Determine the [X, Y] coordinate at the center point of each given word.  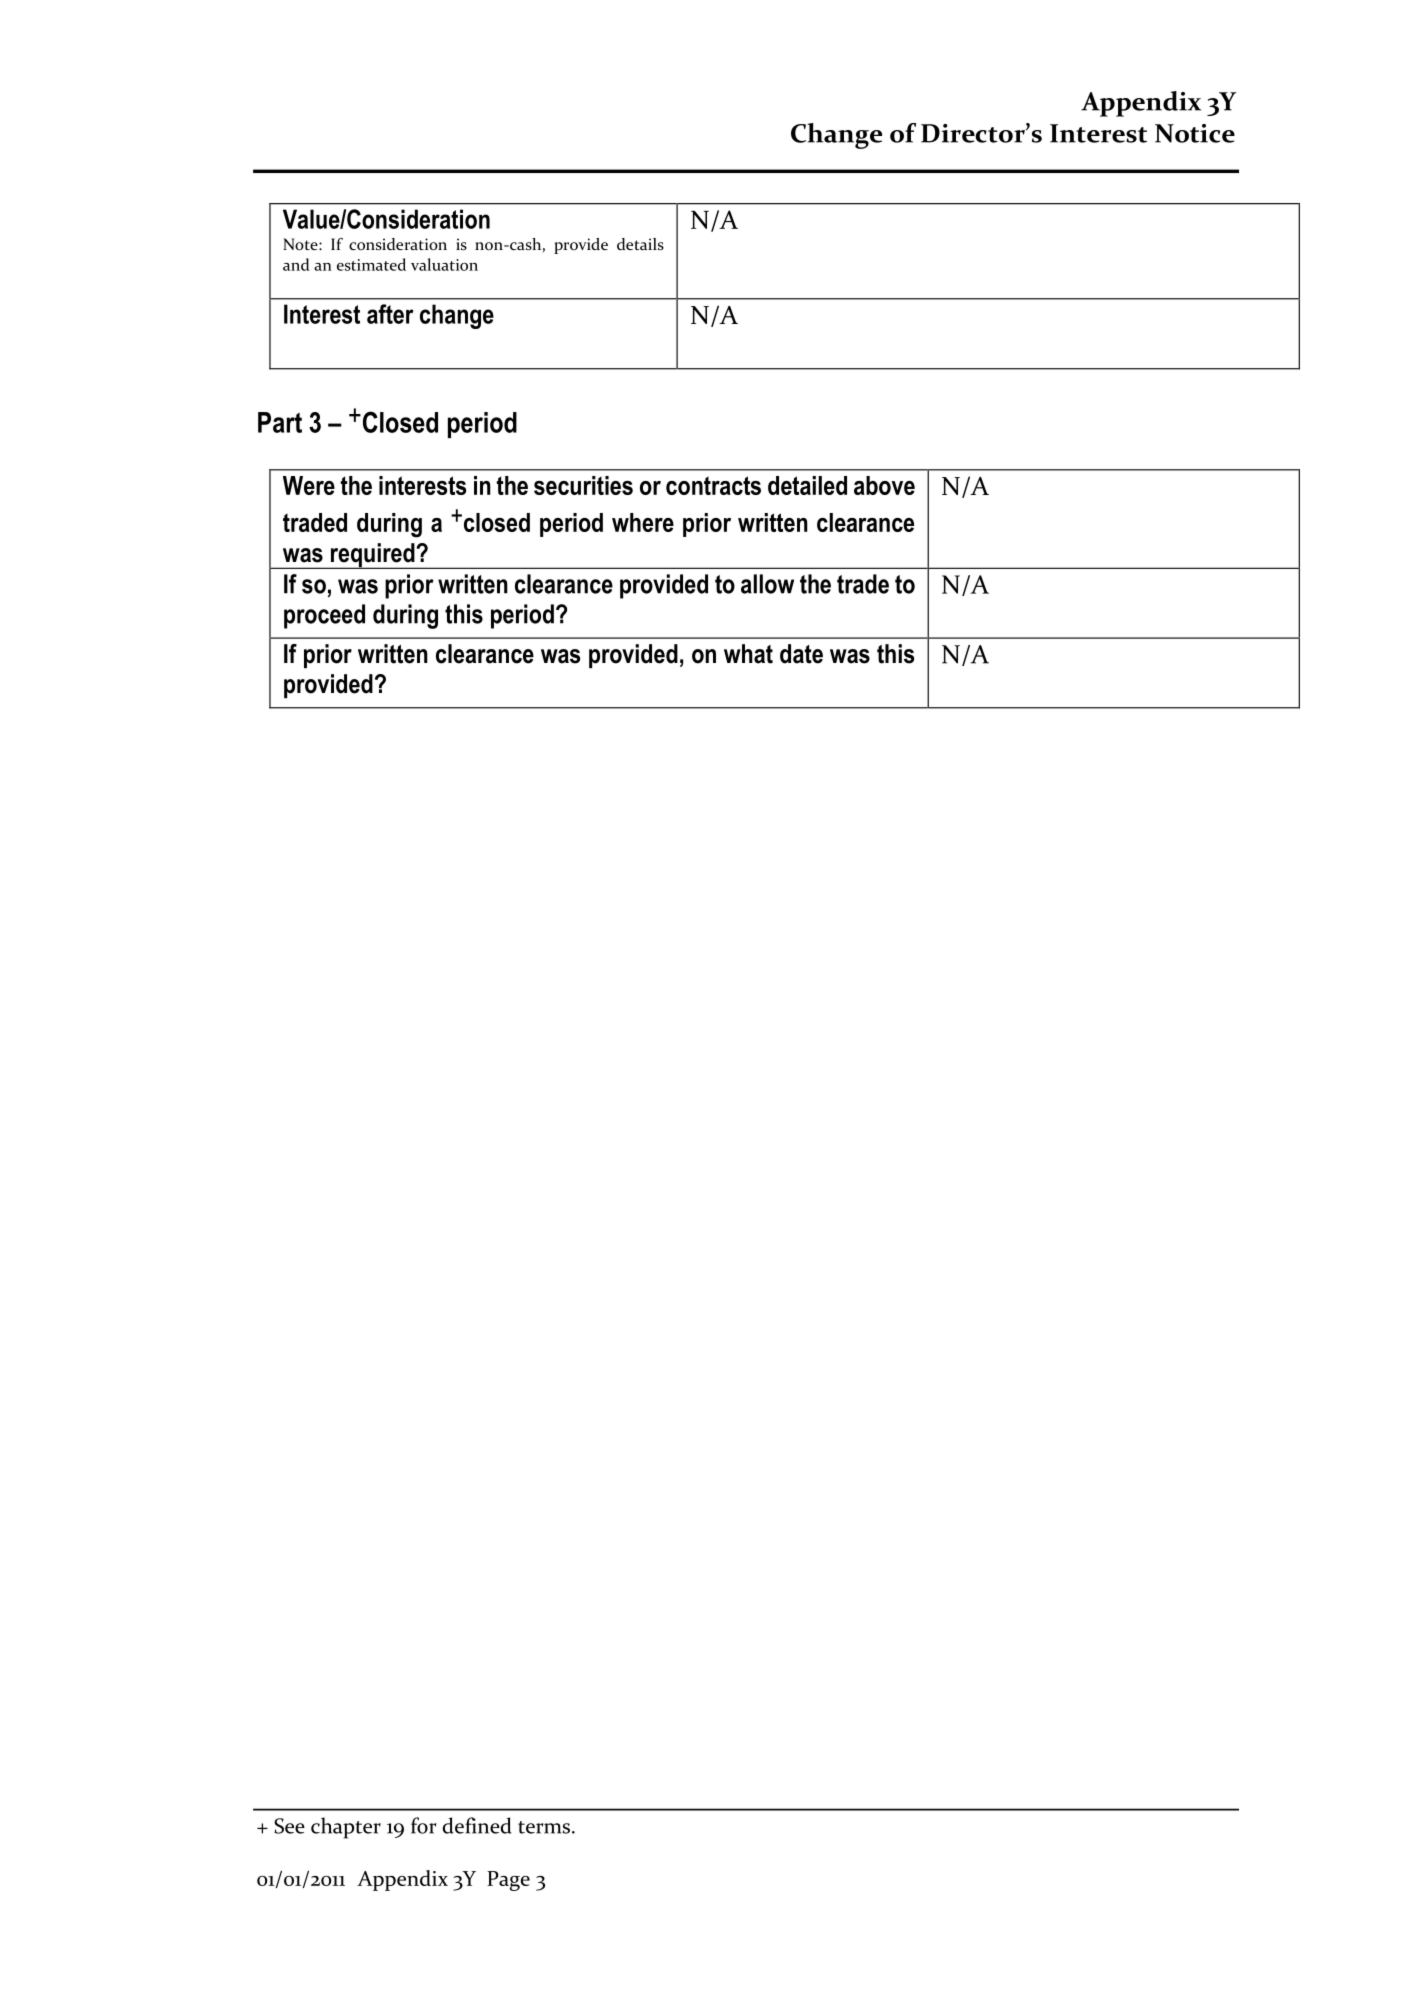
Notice [1195, 133]
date [801, 654]
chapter [346, 1828]
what [748, 654]
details [640, 244]
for [424, 1825]
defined [477, 1825]
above [884, 485]
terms [544, 1827]
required [373, 556]
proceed [324, 616]
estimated [371, 264]
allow [767, 584]
